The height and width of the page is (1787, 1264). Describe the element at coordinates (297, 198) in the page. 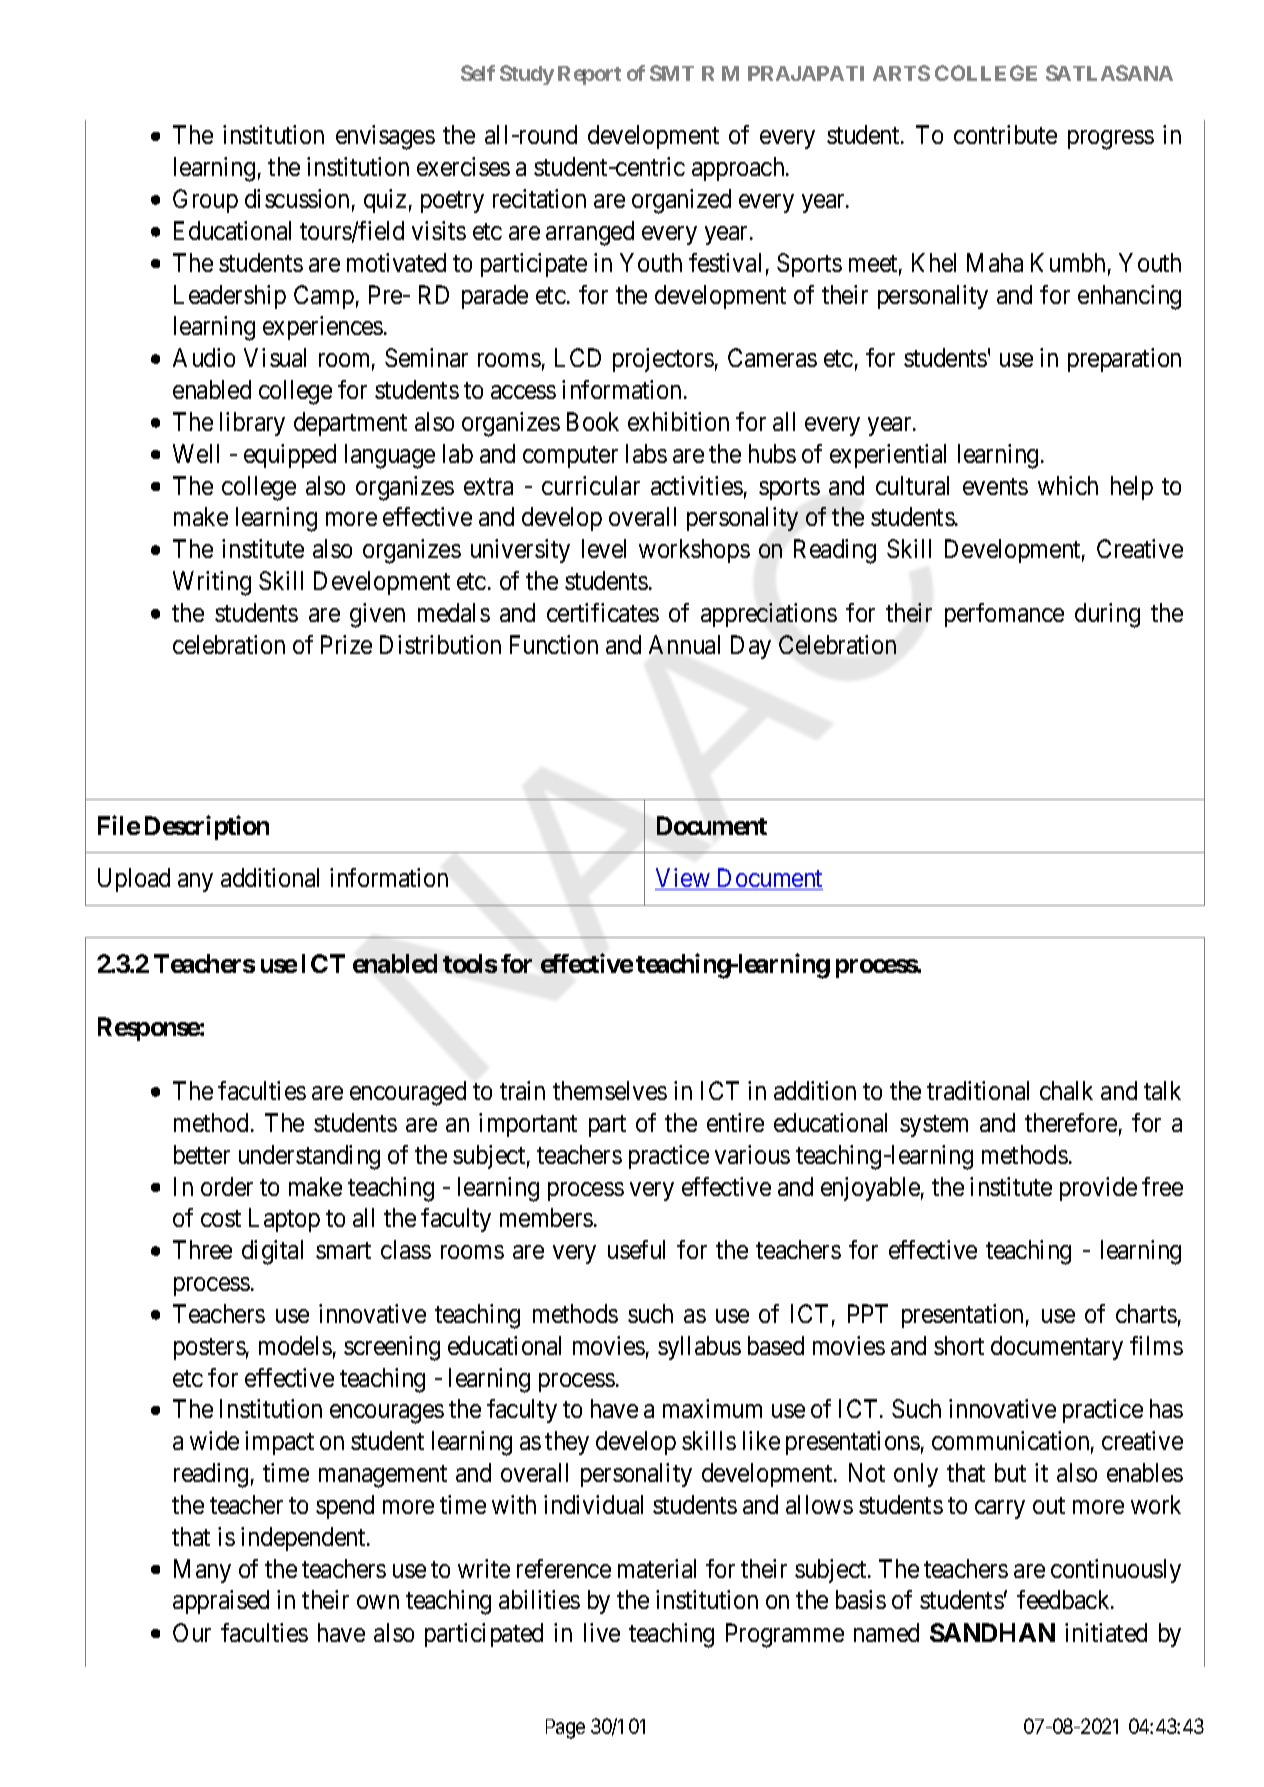

I see `discussion` at that location.
